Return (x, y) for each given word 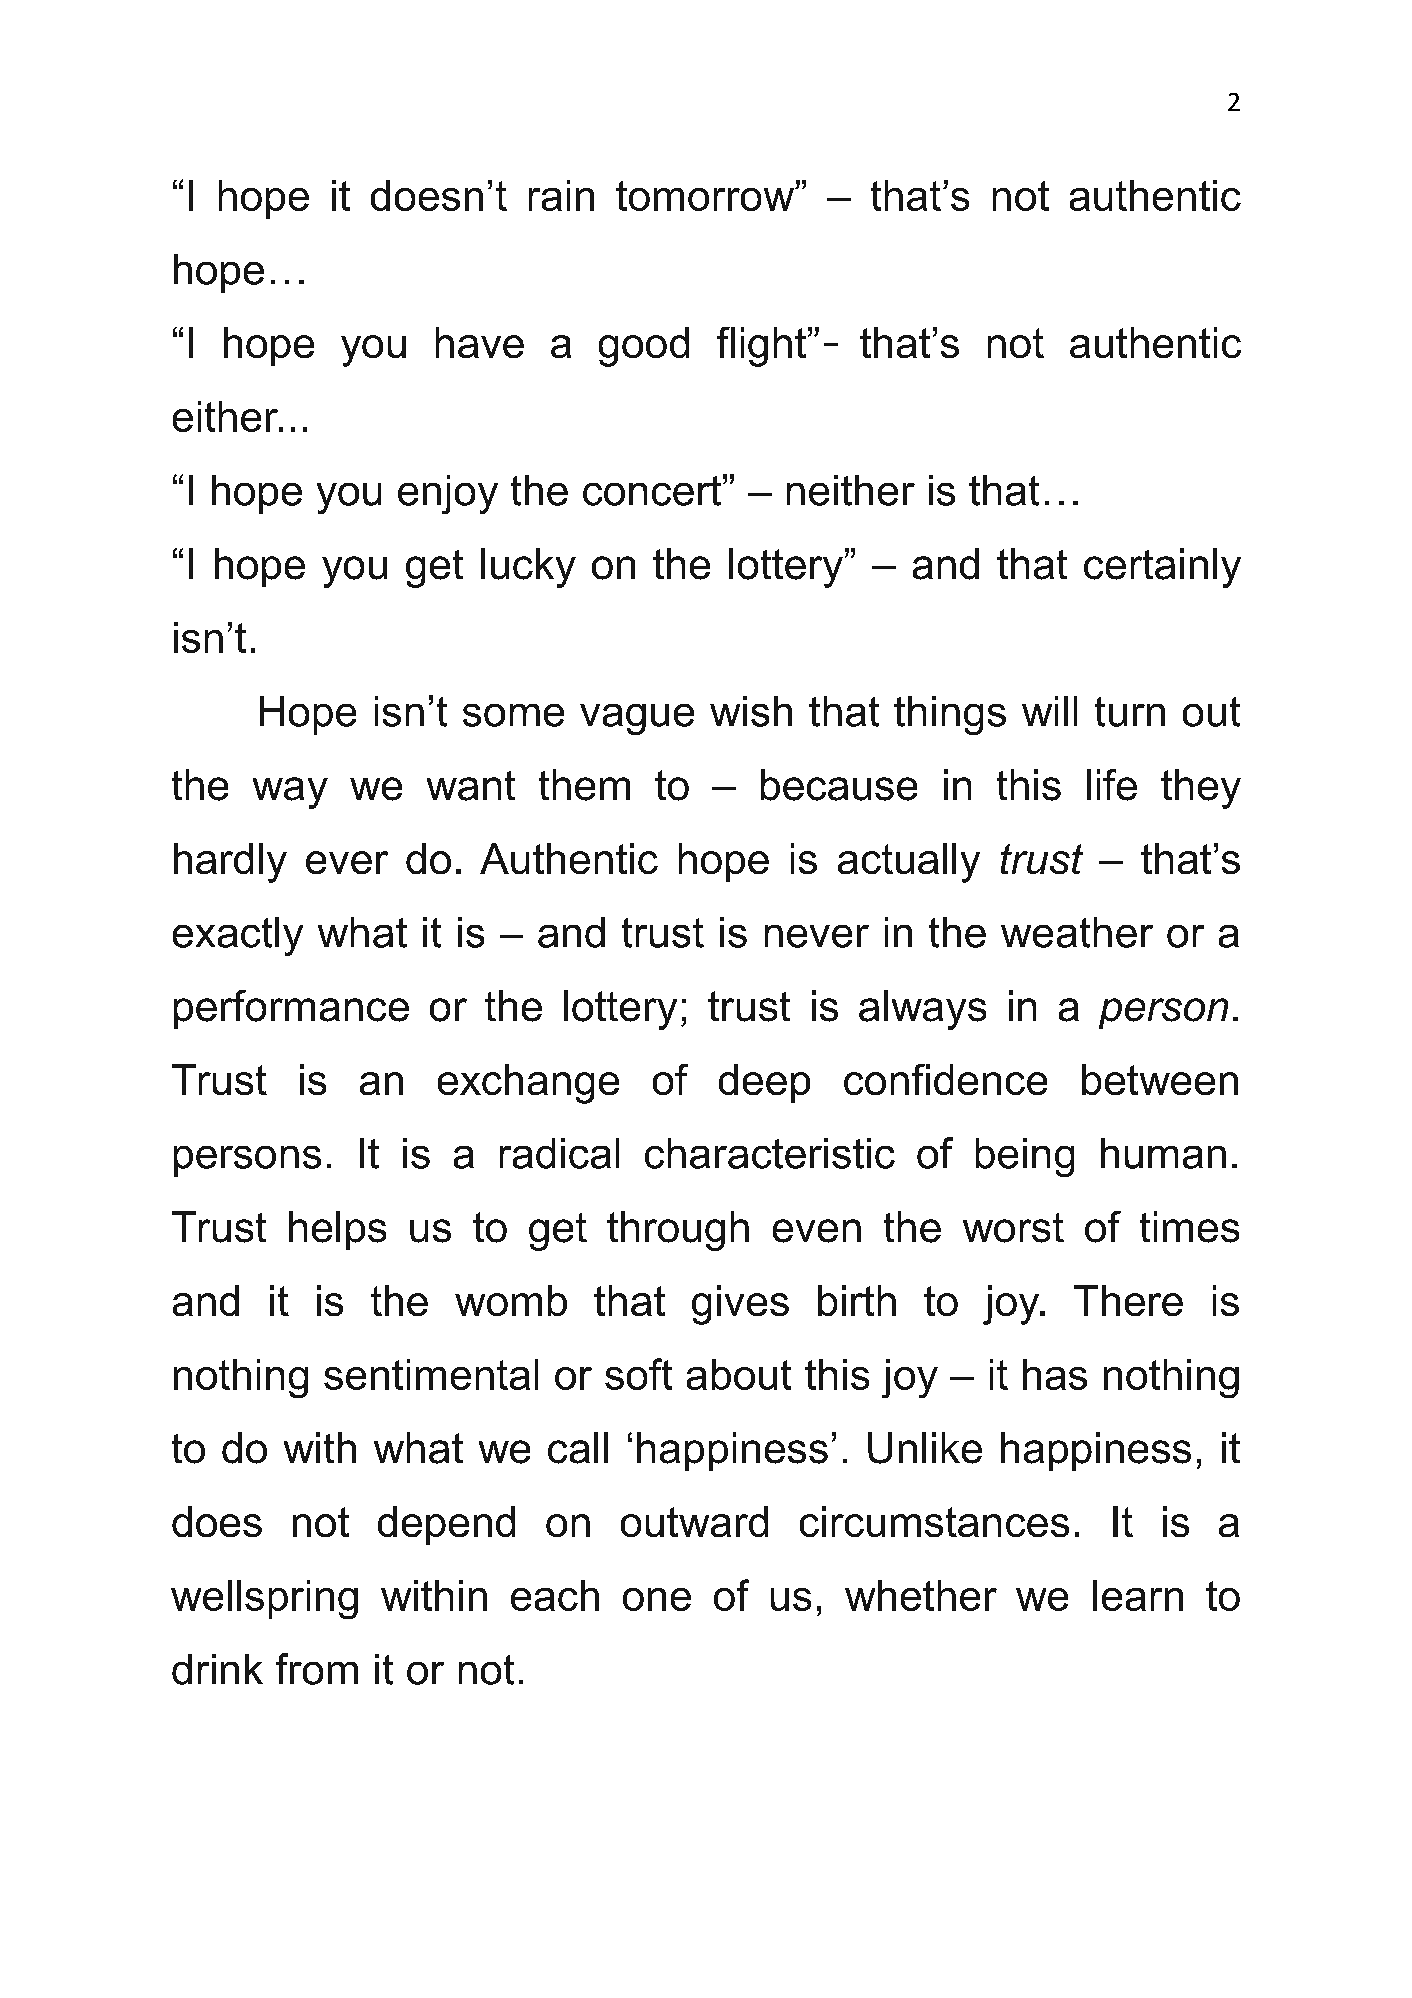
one (657, 1599)
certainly (1162, 568)
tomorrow (706, 196)
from (317, 1669)
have (480, 342)
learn (1138, 1595)
